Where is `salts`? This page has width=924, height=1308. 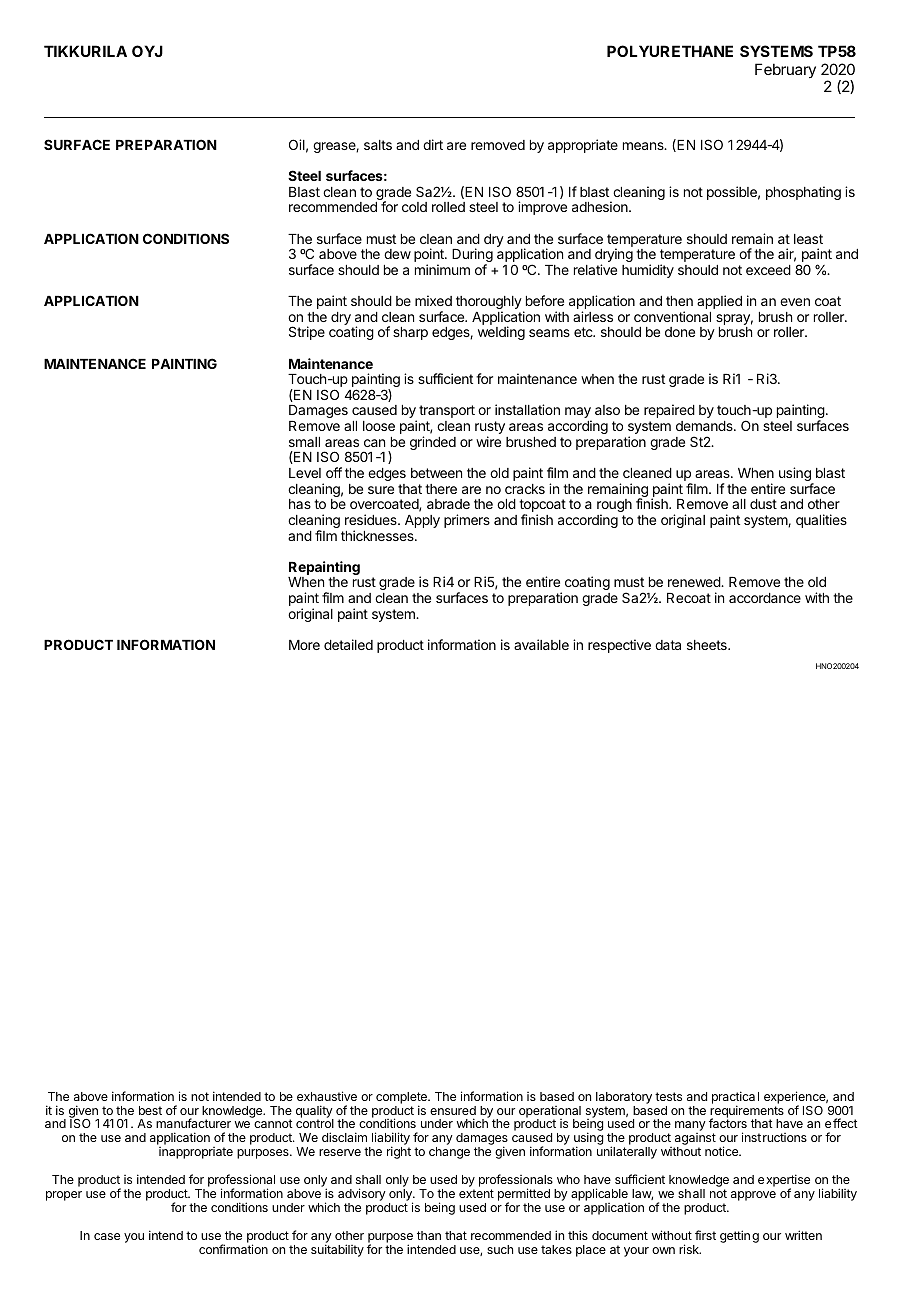 salts is located at coordinates (378, 145).
